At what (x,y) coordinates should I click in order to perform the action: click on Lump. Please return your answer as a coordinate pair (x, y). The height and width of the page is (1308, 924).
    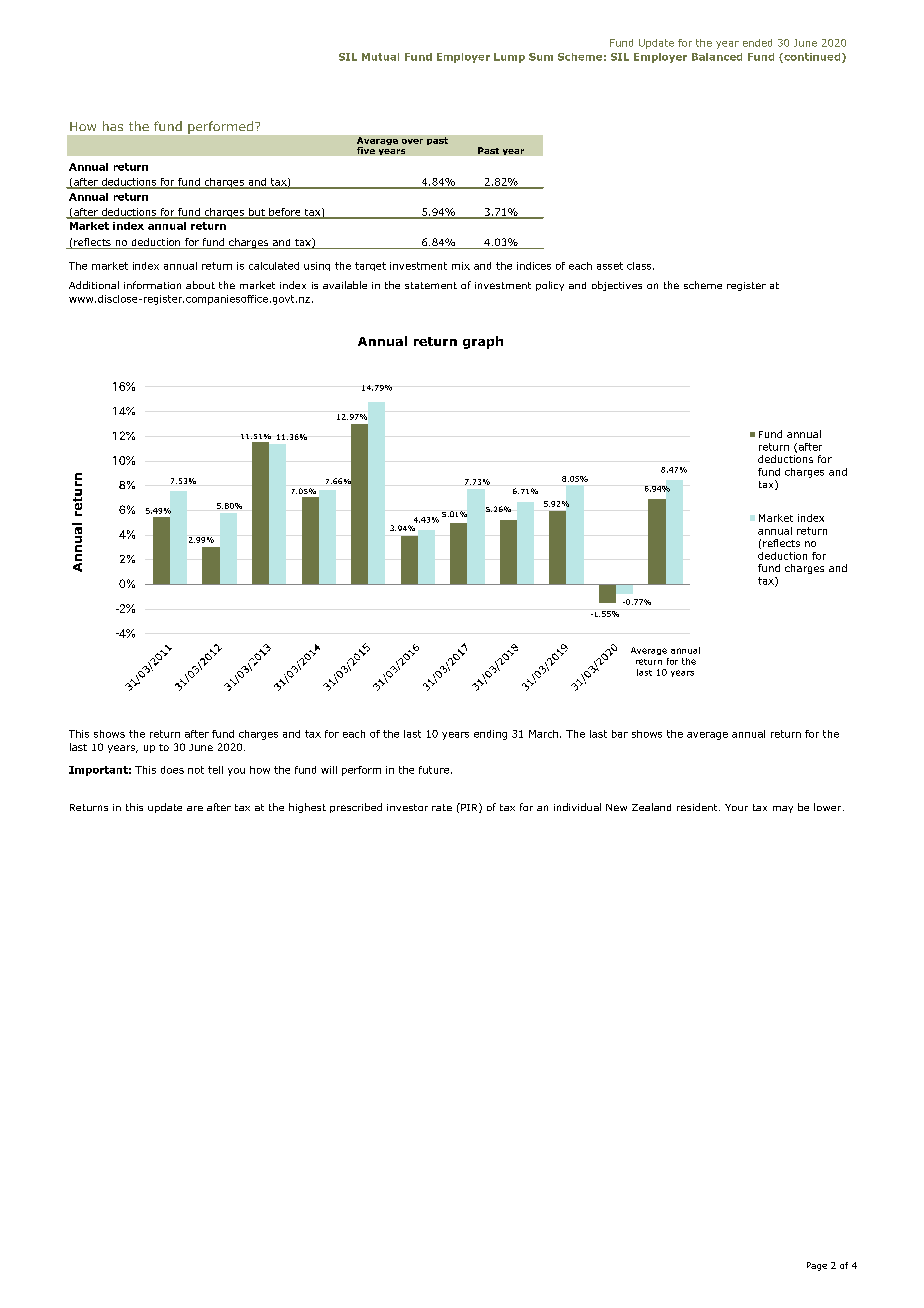
    Looking at the image, I should click on (509, 58).
